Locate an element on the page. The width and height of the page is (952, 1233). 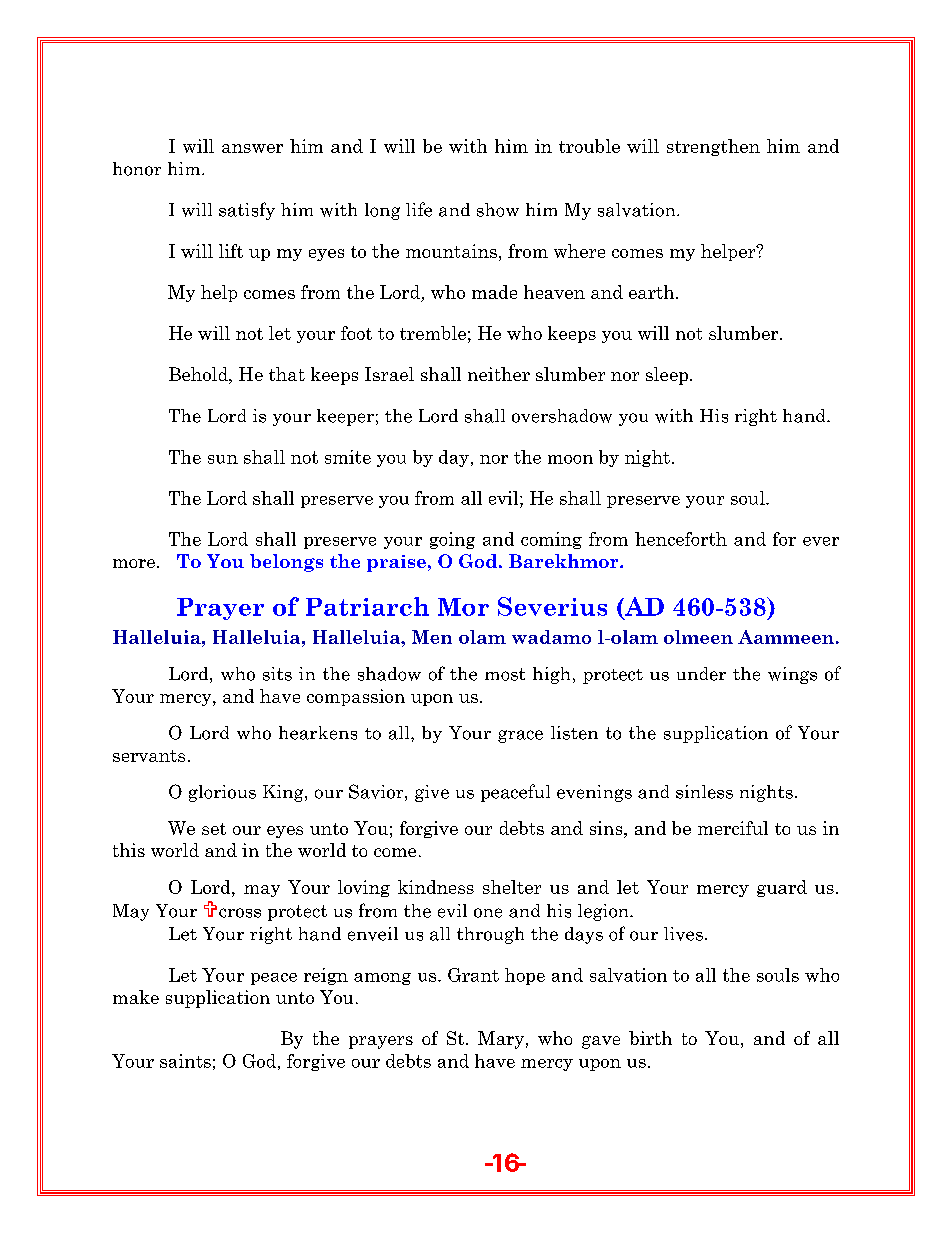
sinless is located at coordinates (704, 792).
